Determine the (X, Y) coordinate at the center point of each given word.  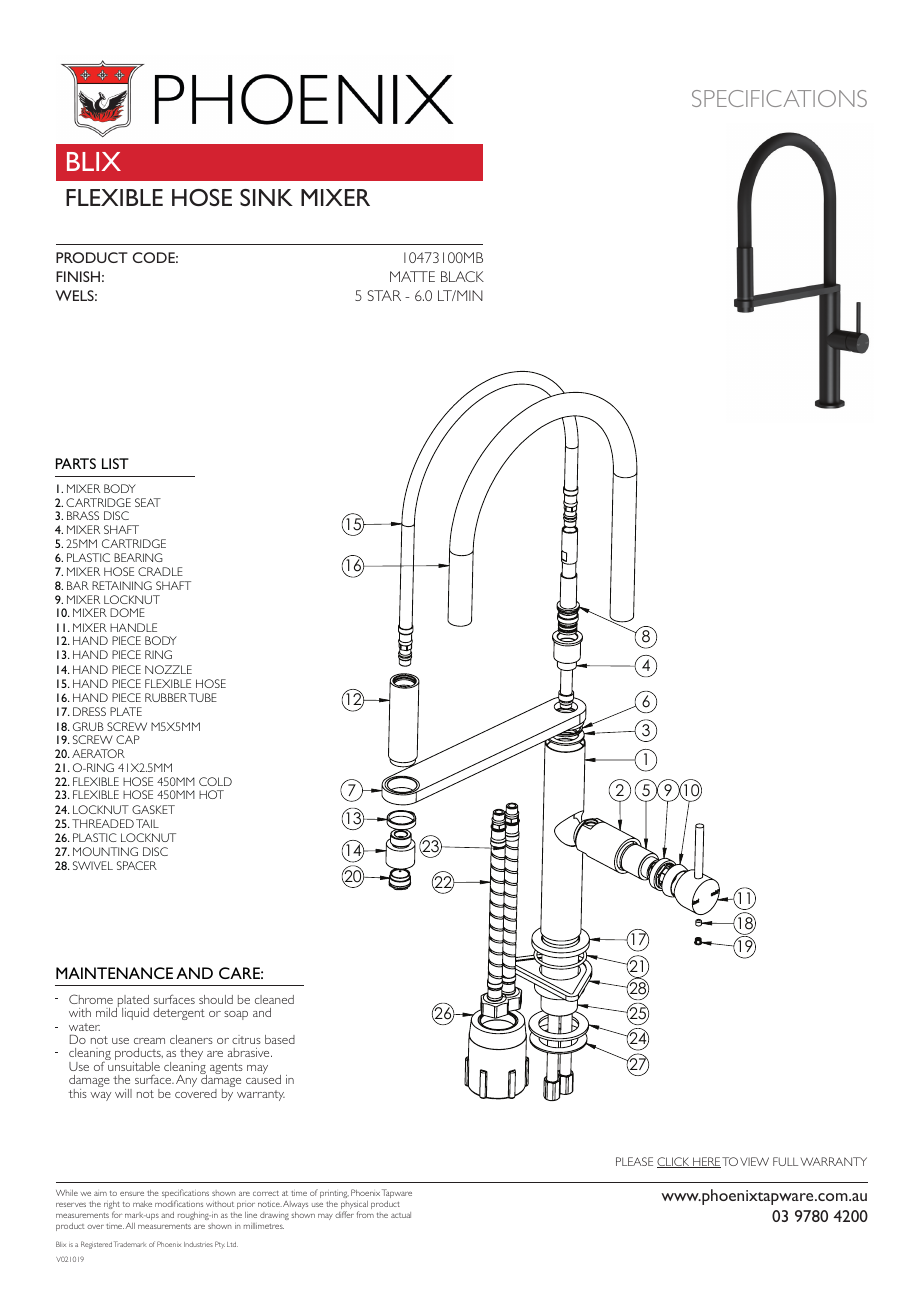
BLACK (462, 276)
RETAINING (122, 585)
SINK (266, 197)
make (142, 1204)
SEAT (148, 502)
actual (401, 1215)
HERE (706, 1162)
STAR (384, 295)
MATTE (412, 276)
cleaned (274, 999)
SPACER (137, 865)
